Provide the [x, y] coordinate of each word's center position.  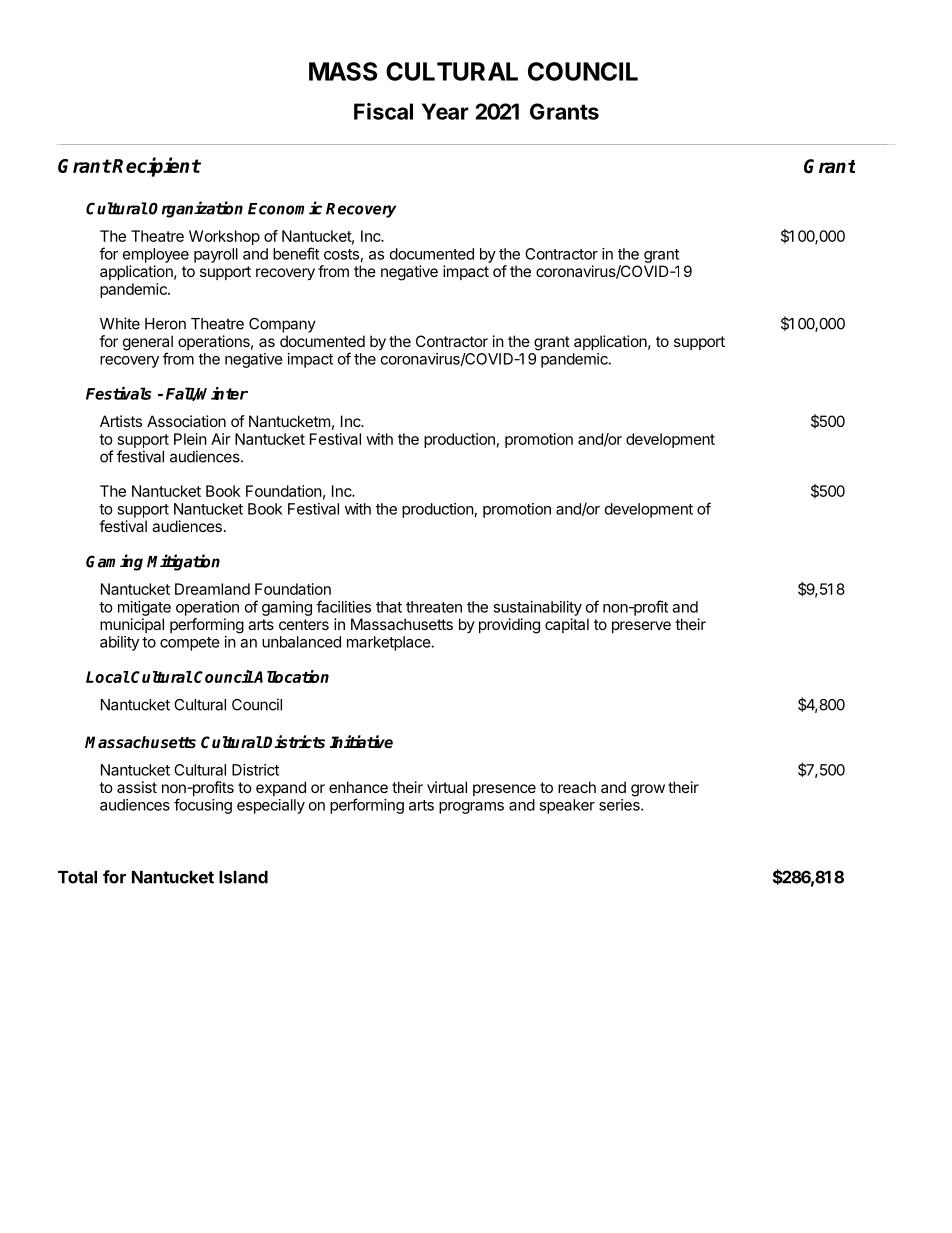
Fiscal [383, 111]
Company [282, 325]
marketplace [389, 643]
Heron [165, 324]
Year [445, 111]
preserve [641, 627]
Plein [190, 439]
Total [77, 877]
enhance [358, 787]
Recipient [156, 167]
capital [567, 625]
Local [108, 677]
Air [221, 439]
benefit [296, 253]
